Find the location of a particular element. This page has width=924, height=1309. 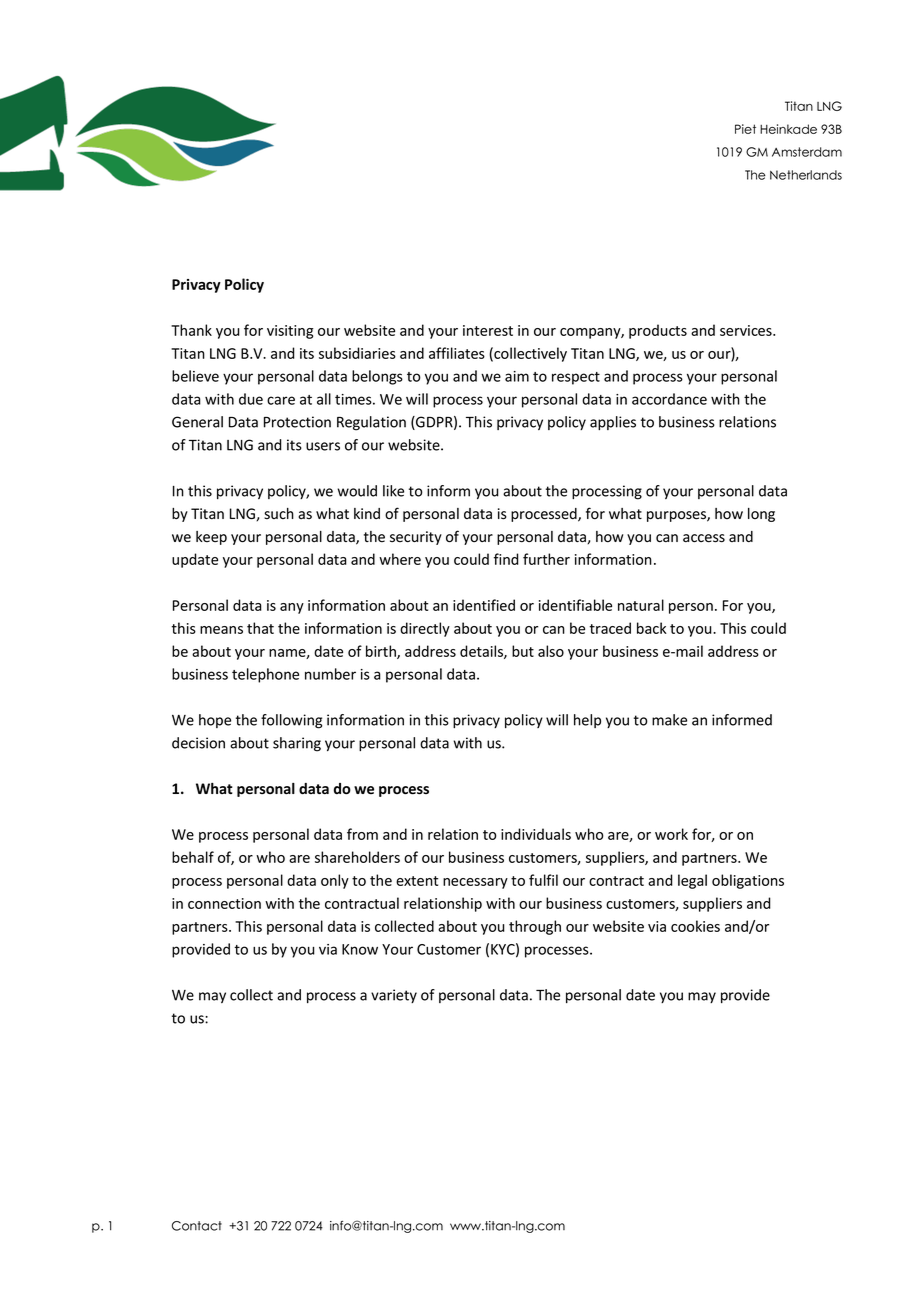

variety is located at coordinates (394, 996).
